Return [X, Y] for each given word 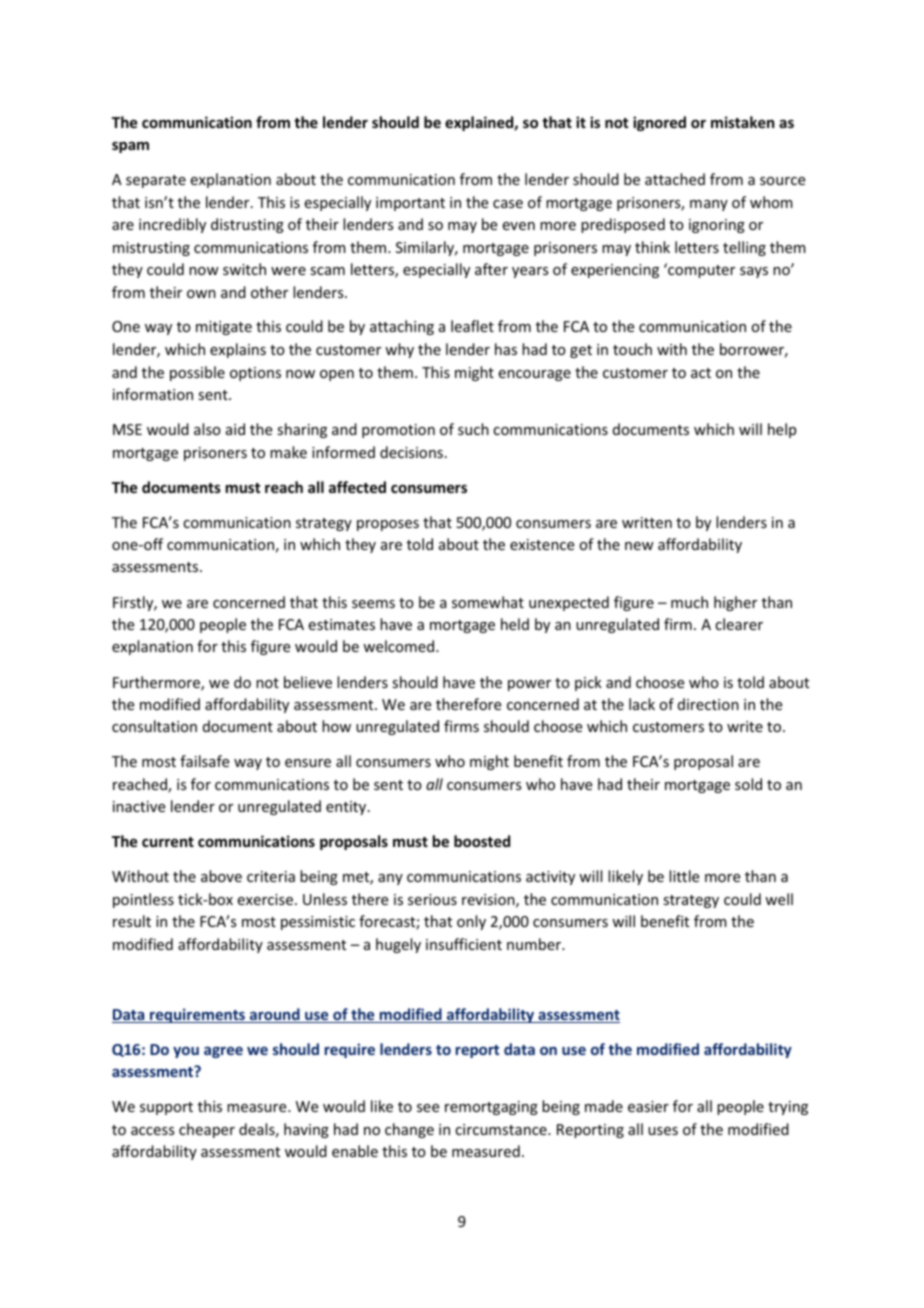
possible [197, 373]
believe [308, 682]
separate [156, 181]
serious [432, 899]
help [782, 430]
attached [675, 179]
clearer [739, 624]
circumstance [502, 1129]
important [410, 204]
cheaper [207, 1130]
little [684, 876]
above [221, 876]
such [473, 429]
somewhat [488, 602]
